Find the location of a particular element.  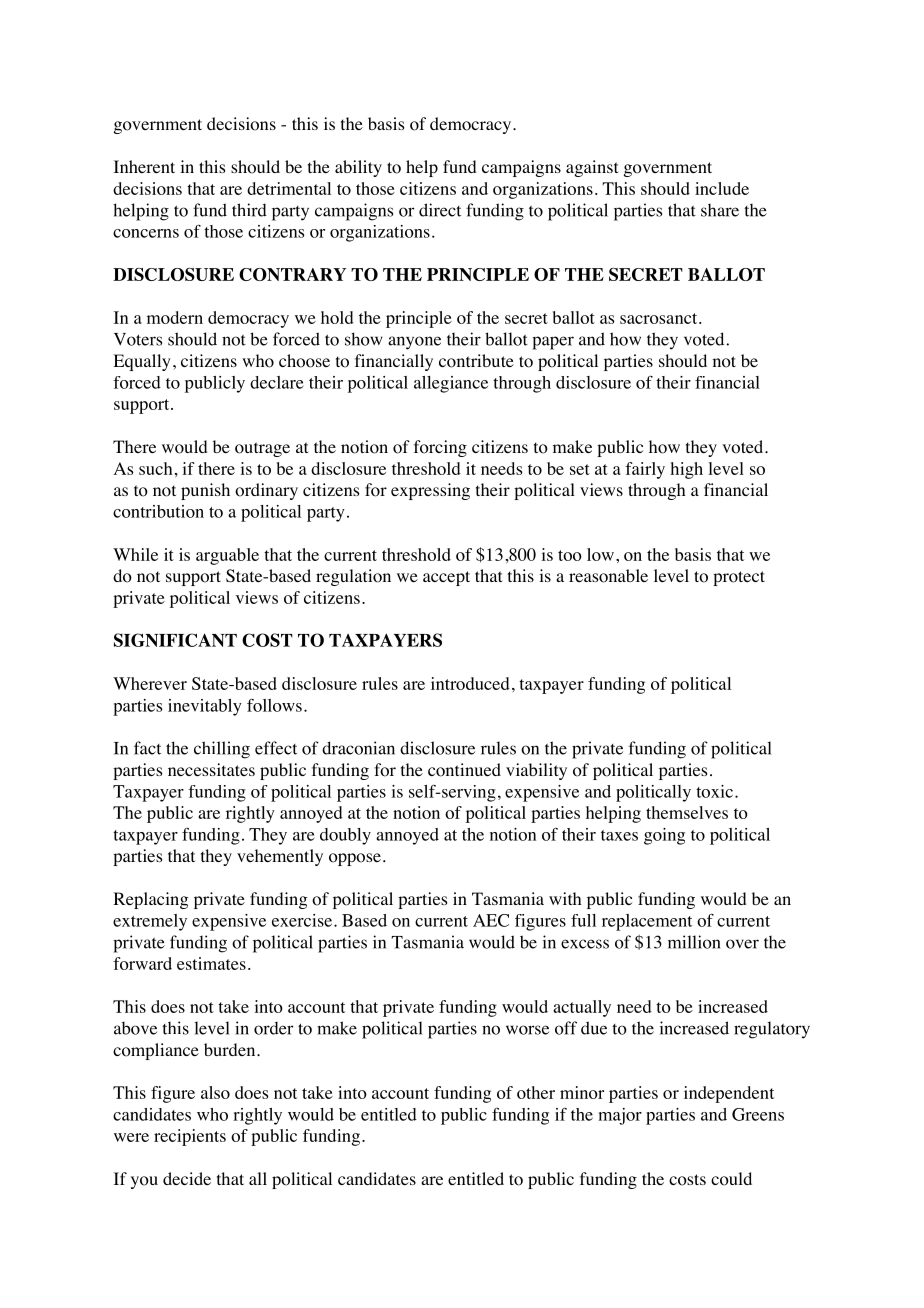

introduced is located at coordinates (470, 683).
